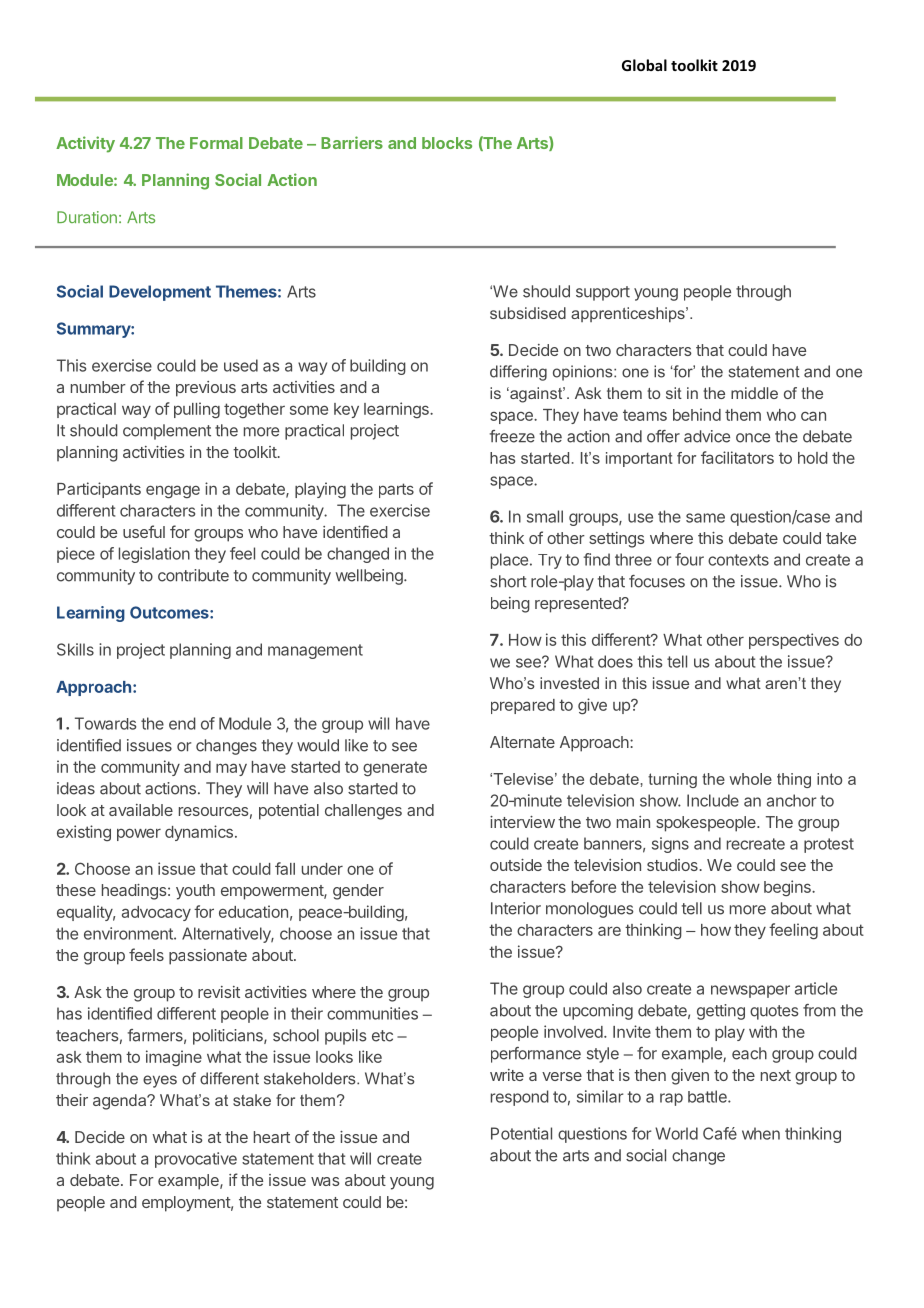  Describe the element at coordinates (193, 575) in the document. I see `contribute` at that location.
